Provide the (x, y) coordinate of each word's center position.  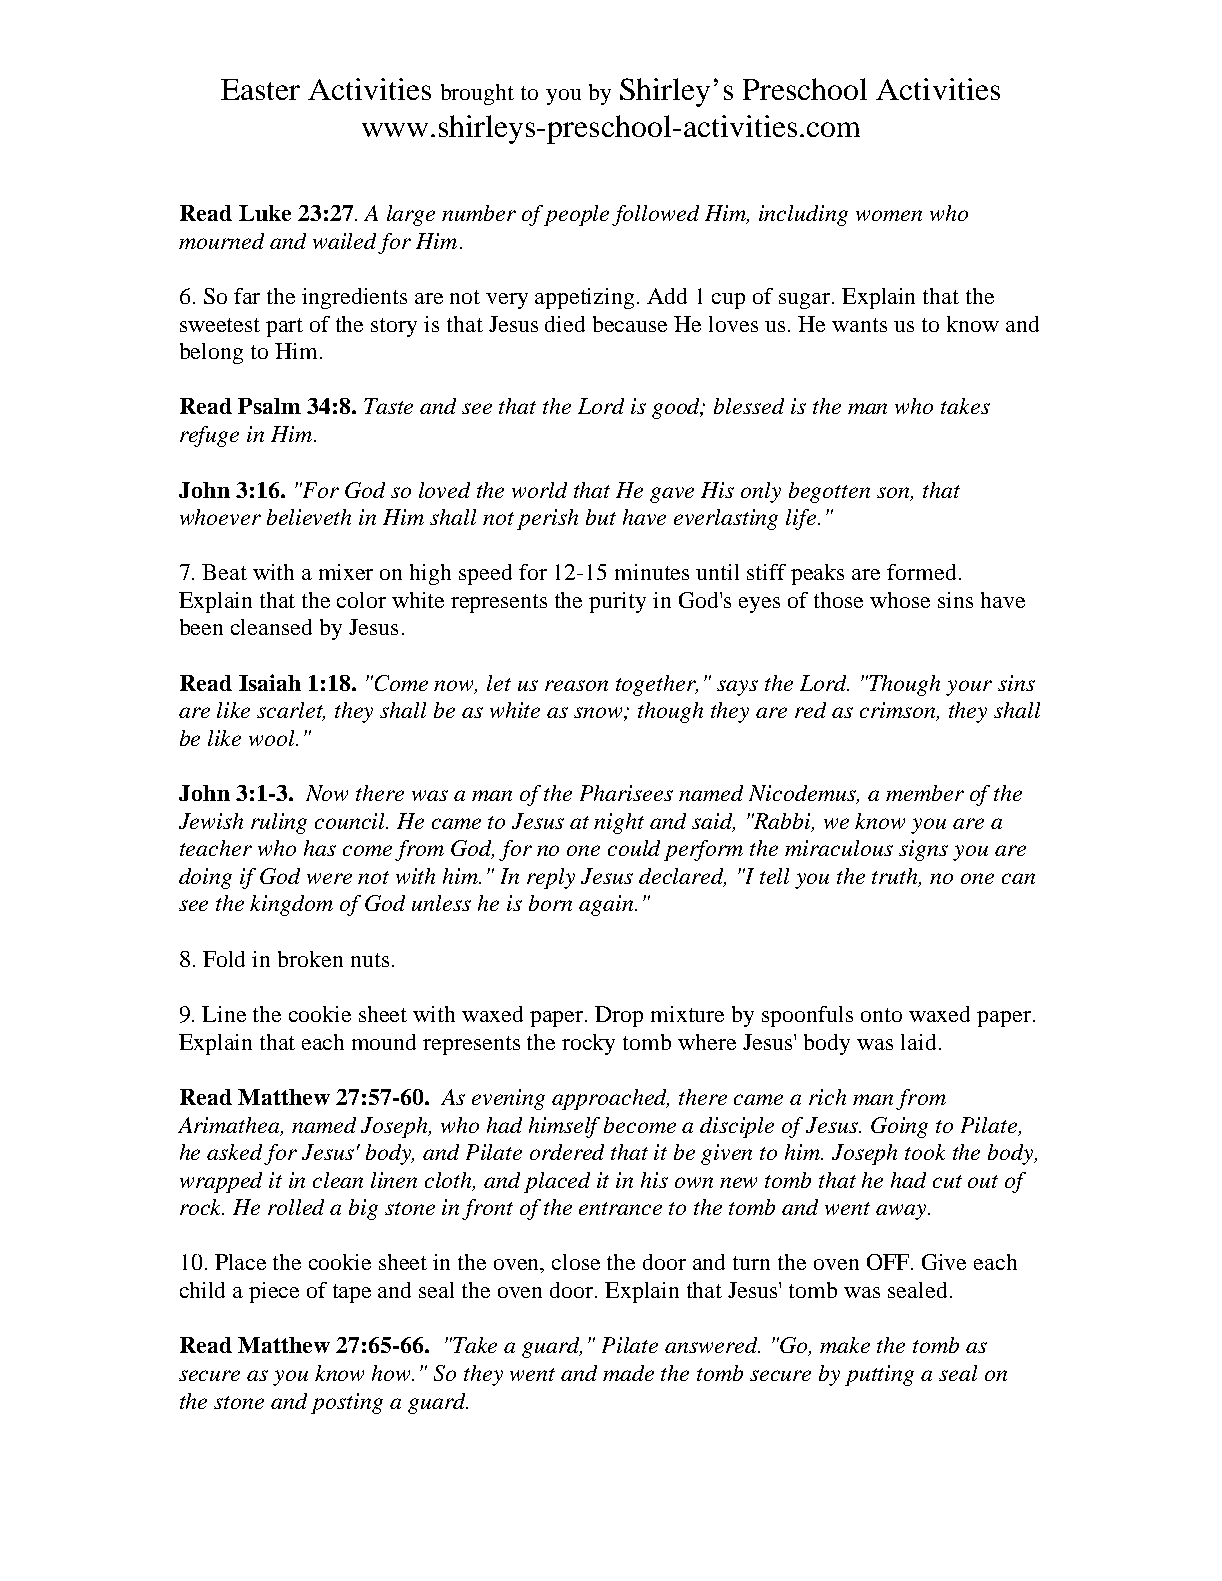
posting (347, 1403)
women (889, 215)
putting (879, 1375)
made (628, 1373)
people (576, 215)
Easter (260, 89)
